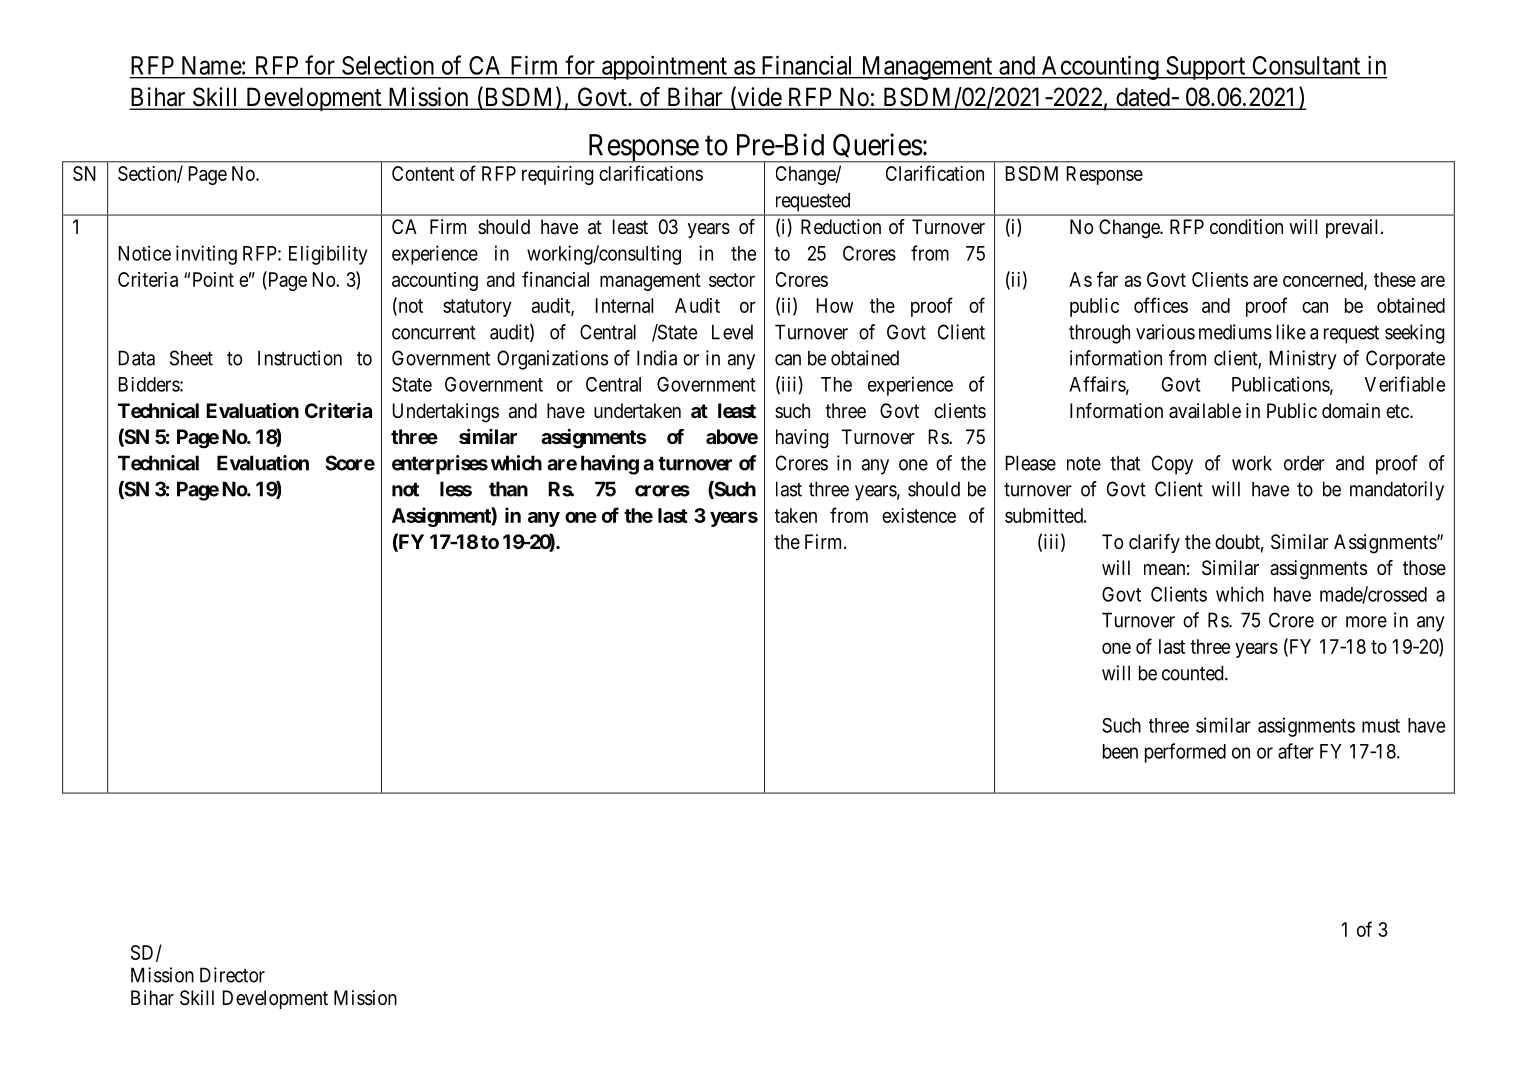 The image size is (1517, 1073). What do you see at coordinates (232, 975) in the document?
I see `Director` at bounding box center [232, 975].
